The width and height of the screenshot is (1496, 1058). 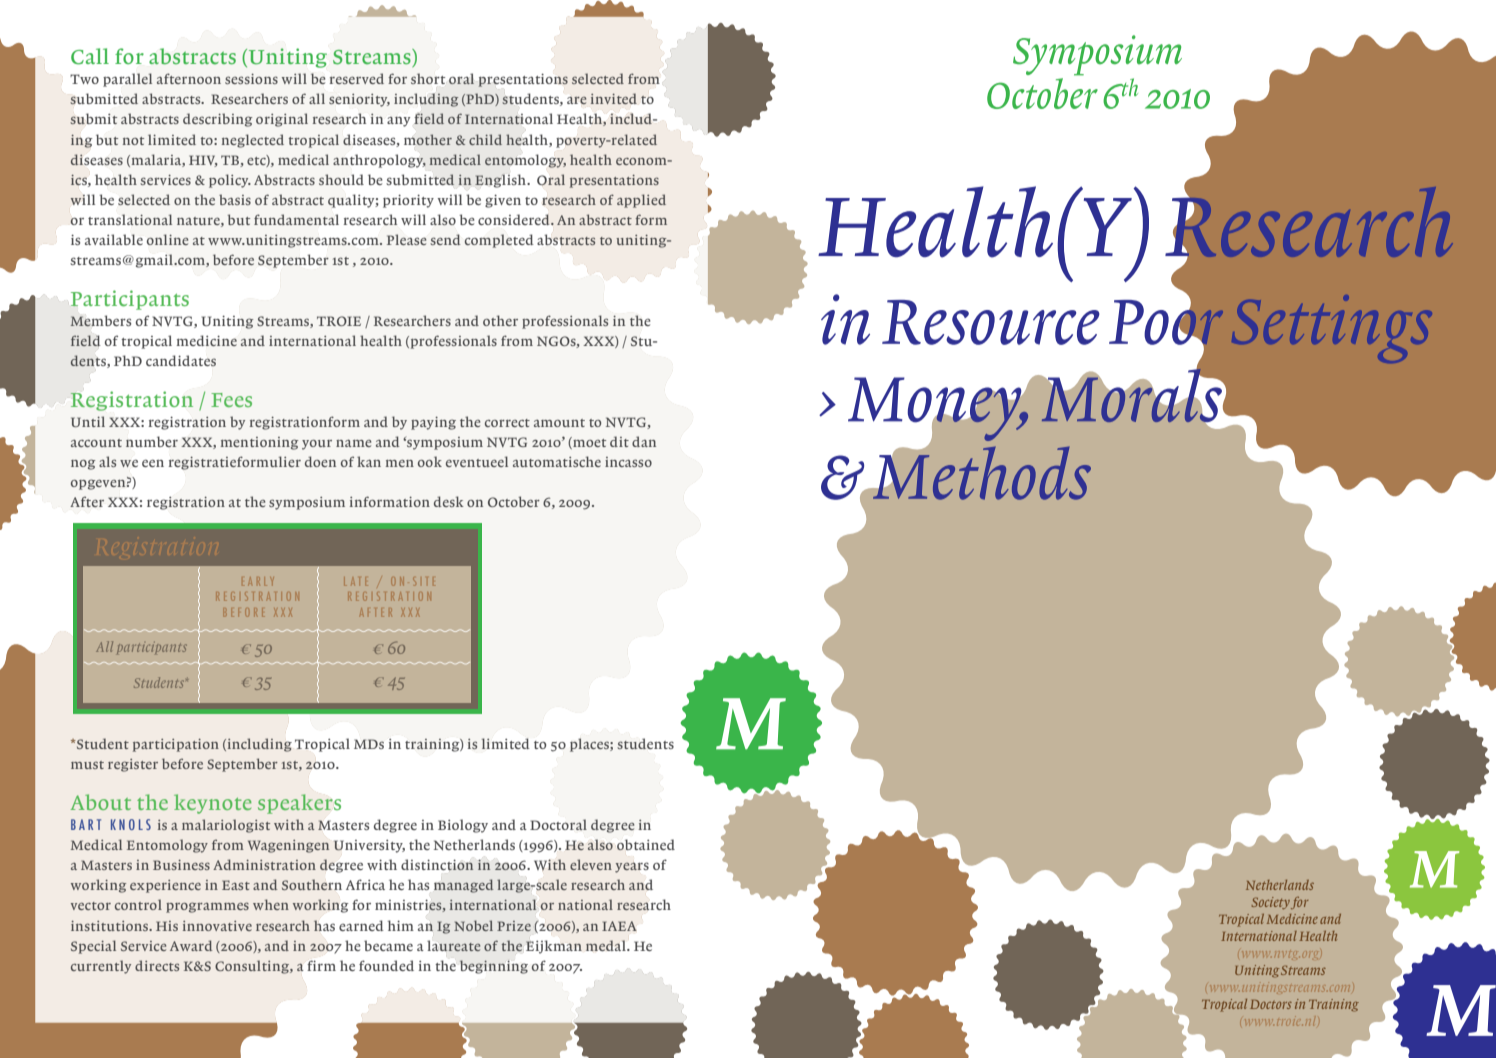 What do you see at coordinates (133, 765) in the screenshot?
I see `register` at bounding box center [133, 765].
